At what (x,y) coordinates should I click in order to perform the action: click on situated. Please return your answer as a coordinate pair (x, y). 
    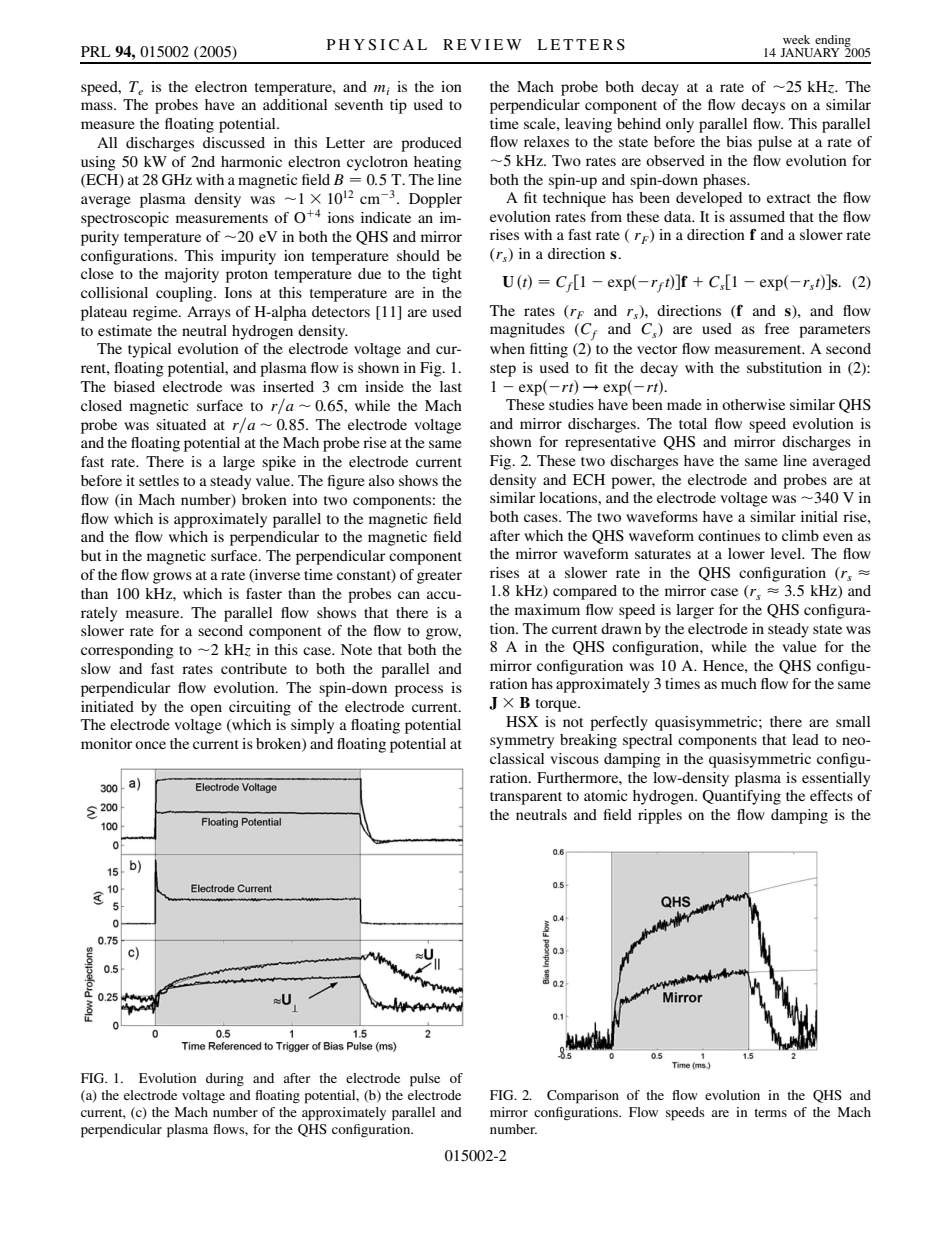
    Looking at the image, I should click on (181, 424).
